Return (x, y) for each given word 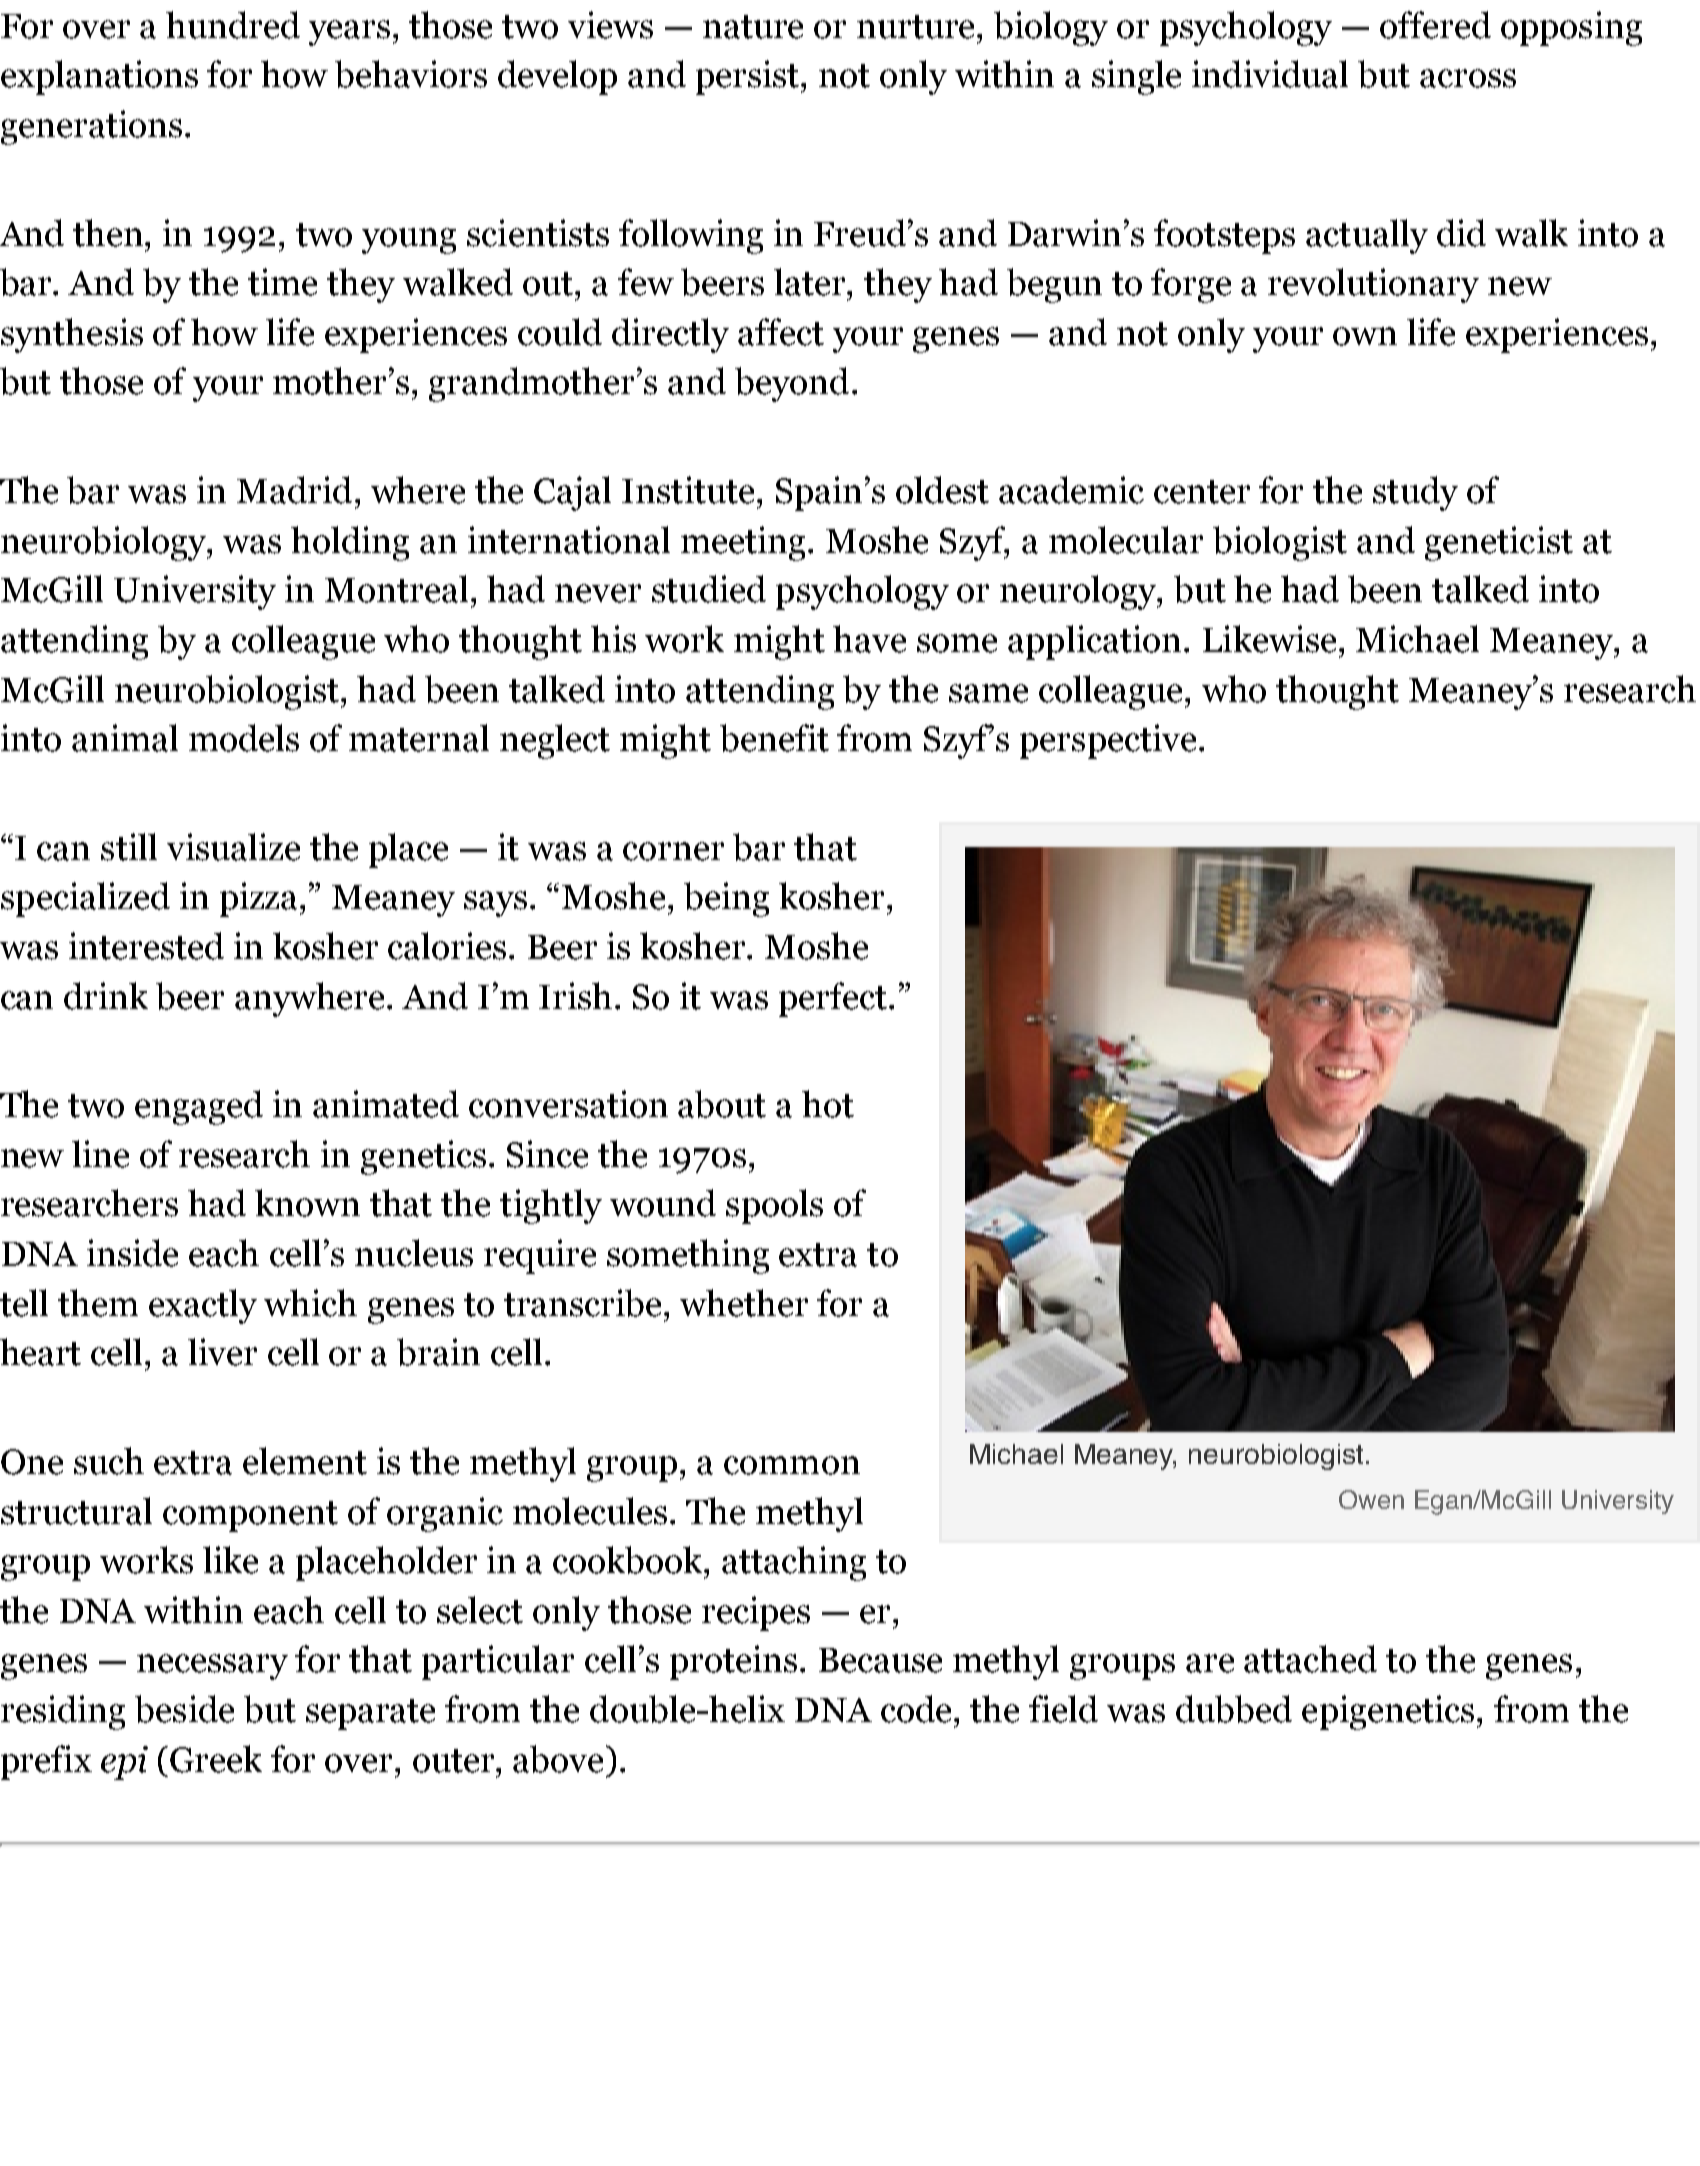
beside (184, 1709)
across (1468, 78)
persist (749, 77)
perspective (1108, 741)
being (726, 899)
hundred (233, 25)
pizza (260, 899)
